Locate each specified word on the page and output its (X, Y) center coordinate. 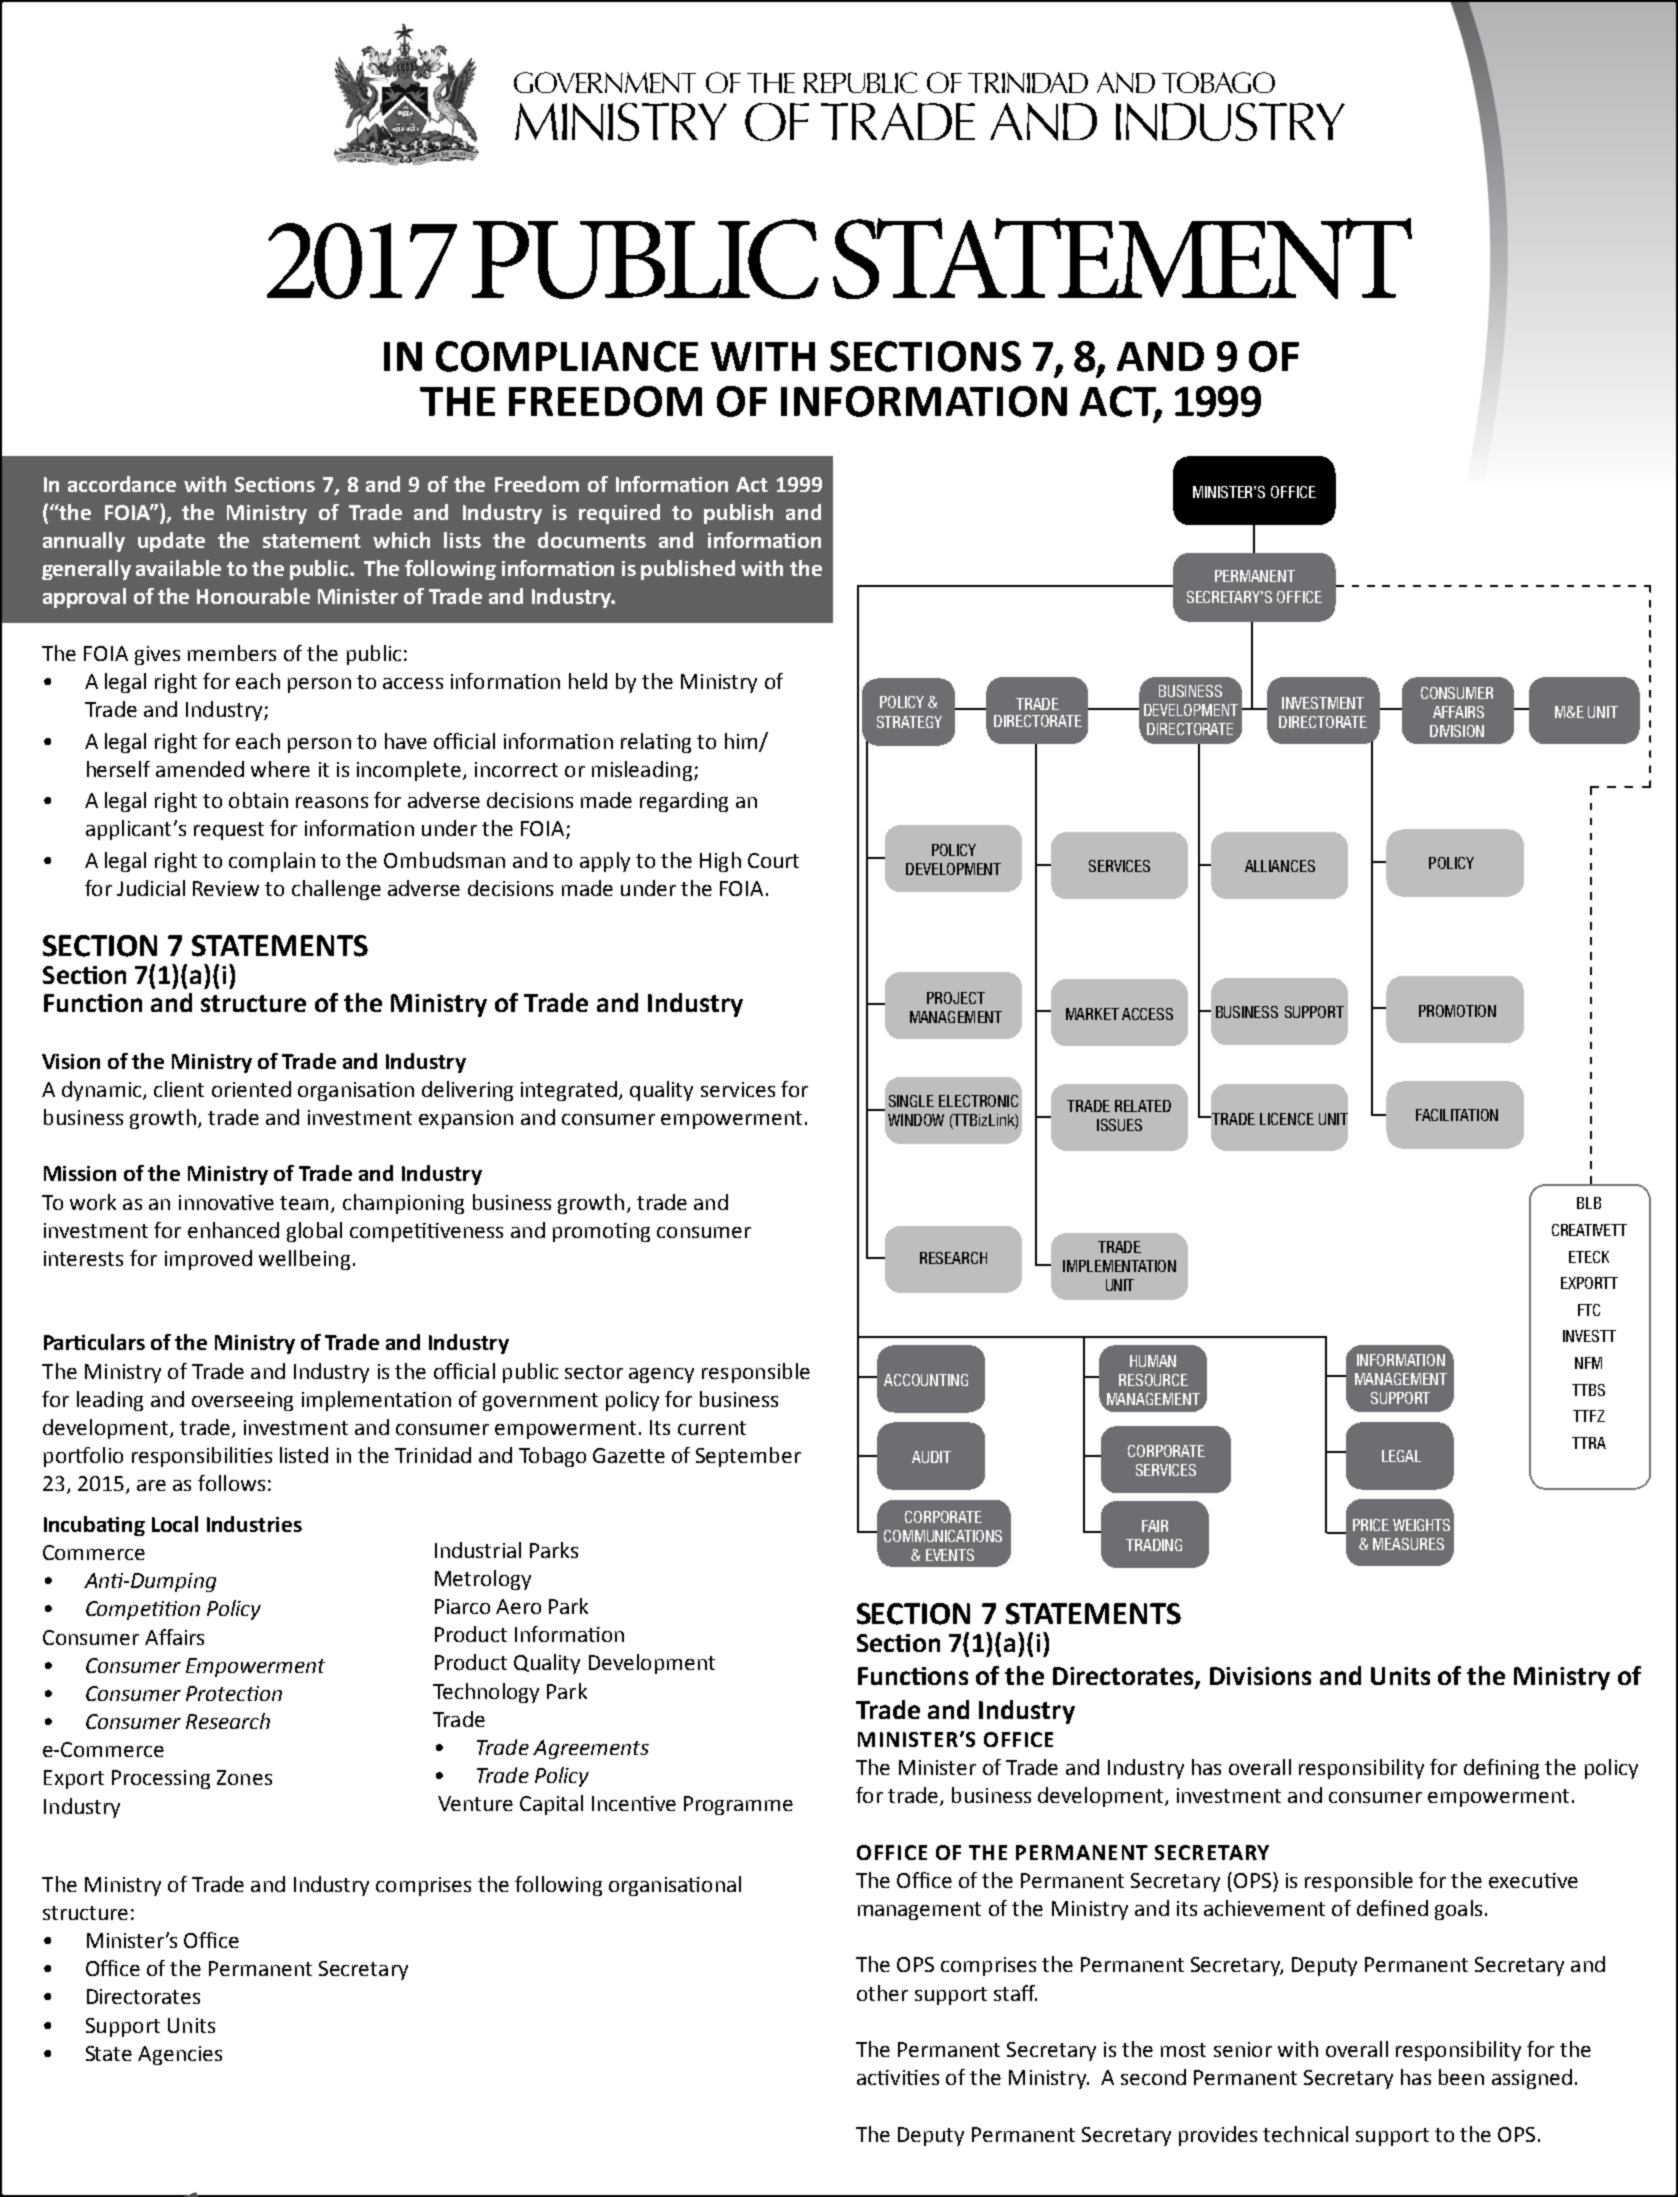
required (619, 514)
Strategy (909, 722)
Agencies (180, 2055)
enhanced (233, 1230)
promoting (601, 1232)
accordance (122, 484)
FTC (1589, 1310)
